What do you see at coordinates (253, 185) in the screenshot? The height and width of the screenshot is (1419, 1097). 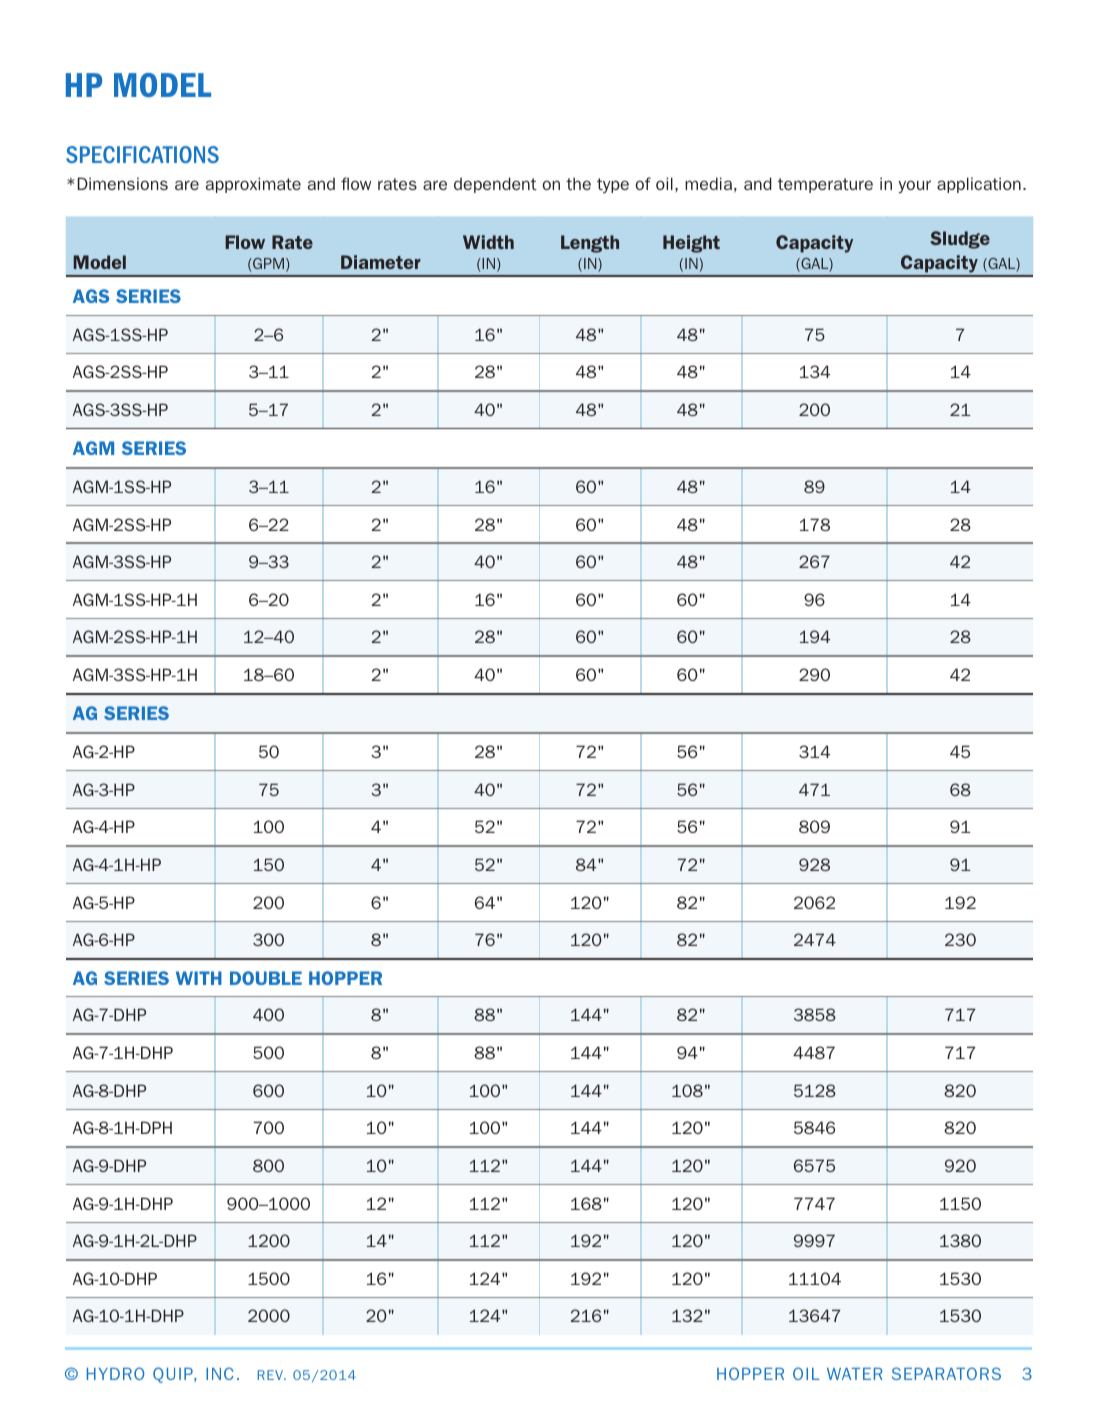 I see `approximate` at bounding box center [253, 185].
